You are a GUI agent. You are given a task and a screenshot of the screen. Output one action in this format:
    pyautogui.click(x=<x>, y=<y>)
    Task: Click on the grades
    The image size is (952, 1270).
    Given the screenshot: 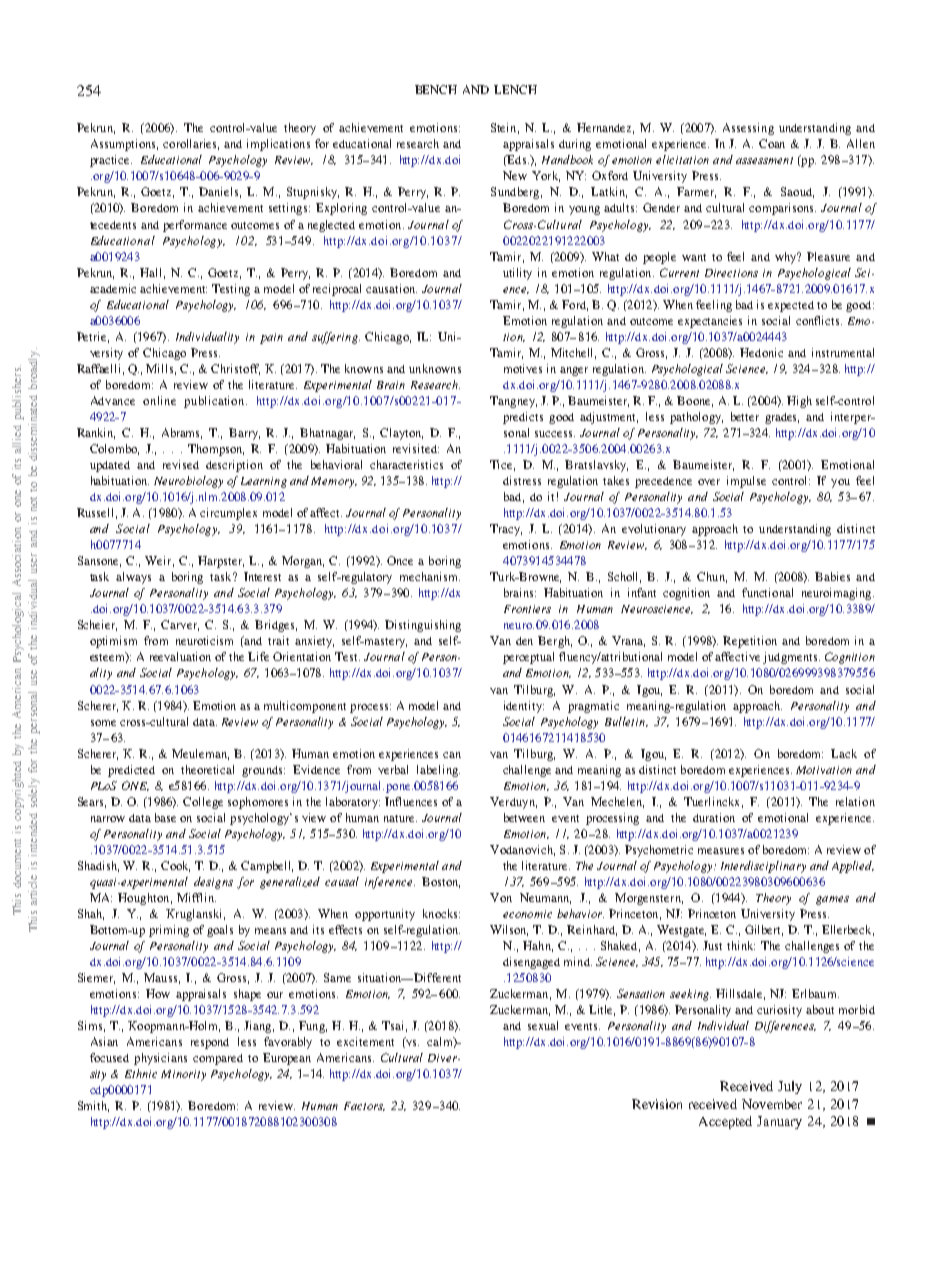 What is the action you would take?
    pyautogui.click(x=782, y=418)
